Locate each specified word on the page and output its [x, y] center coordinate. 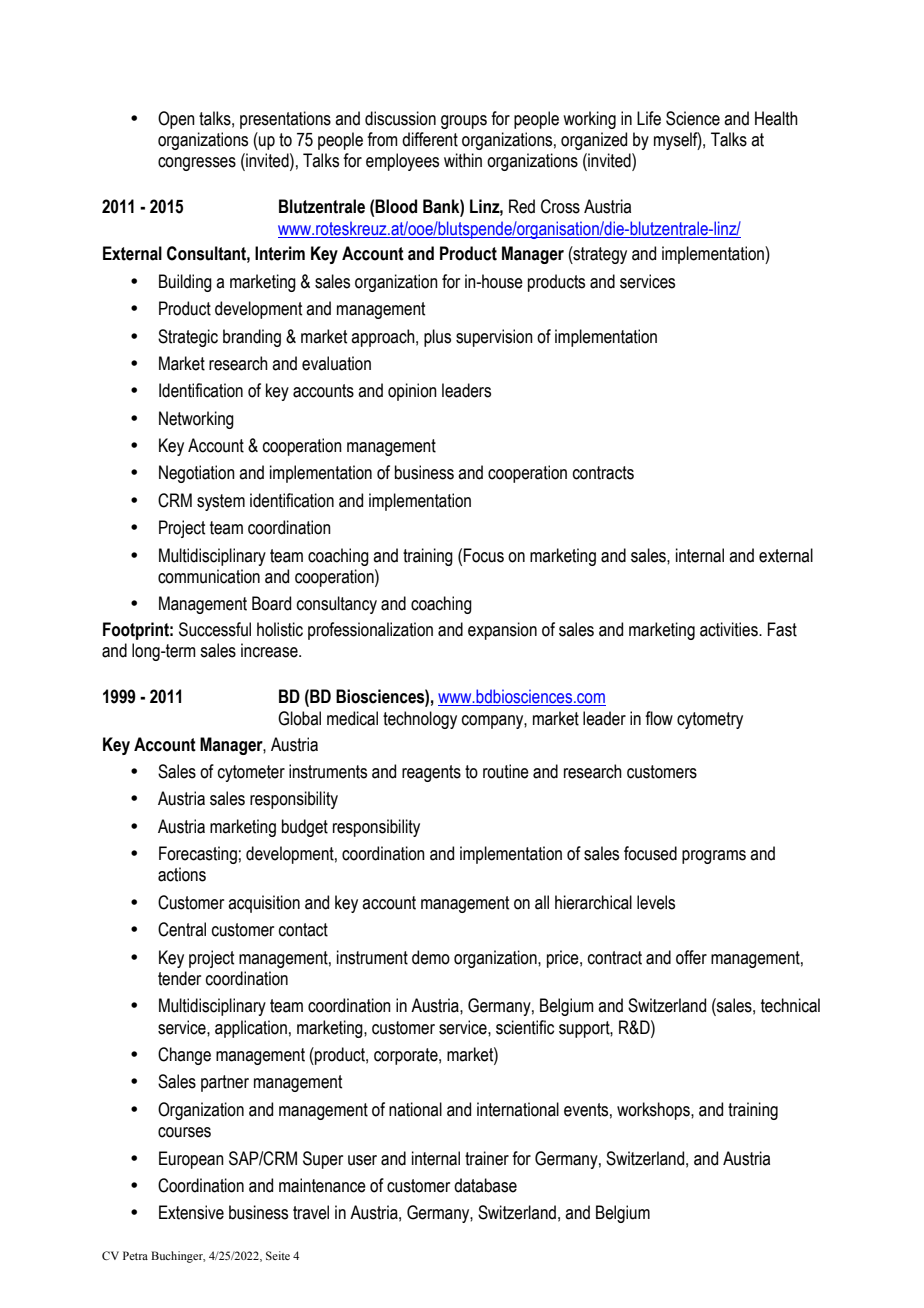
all [542, 902]
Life [649, 118]
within [463, 160]
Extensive [191, 1212]
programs [714, 857]
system [221, 502]
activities [730, 629]
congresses [197, 164]
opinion [412, 392]
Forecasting [198, 855]
